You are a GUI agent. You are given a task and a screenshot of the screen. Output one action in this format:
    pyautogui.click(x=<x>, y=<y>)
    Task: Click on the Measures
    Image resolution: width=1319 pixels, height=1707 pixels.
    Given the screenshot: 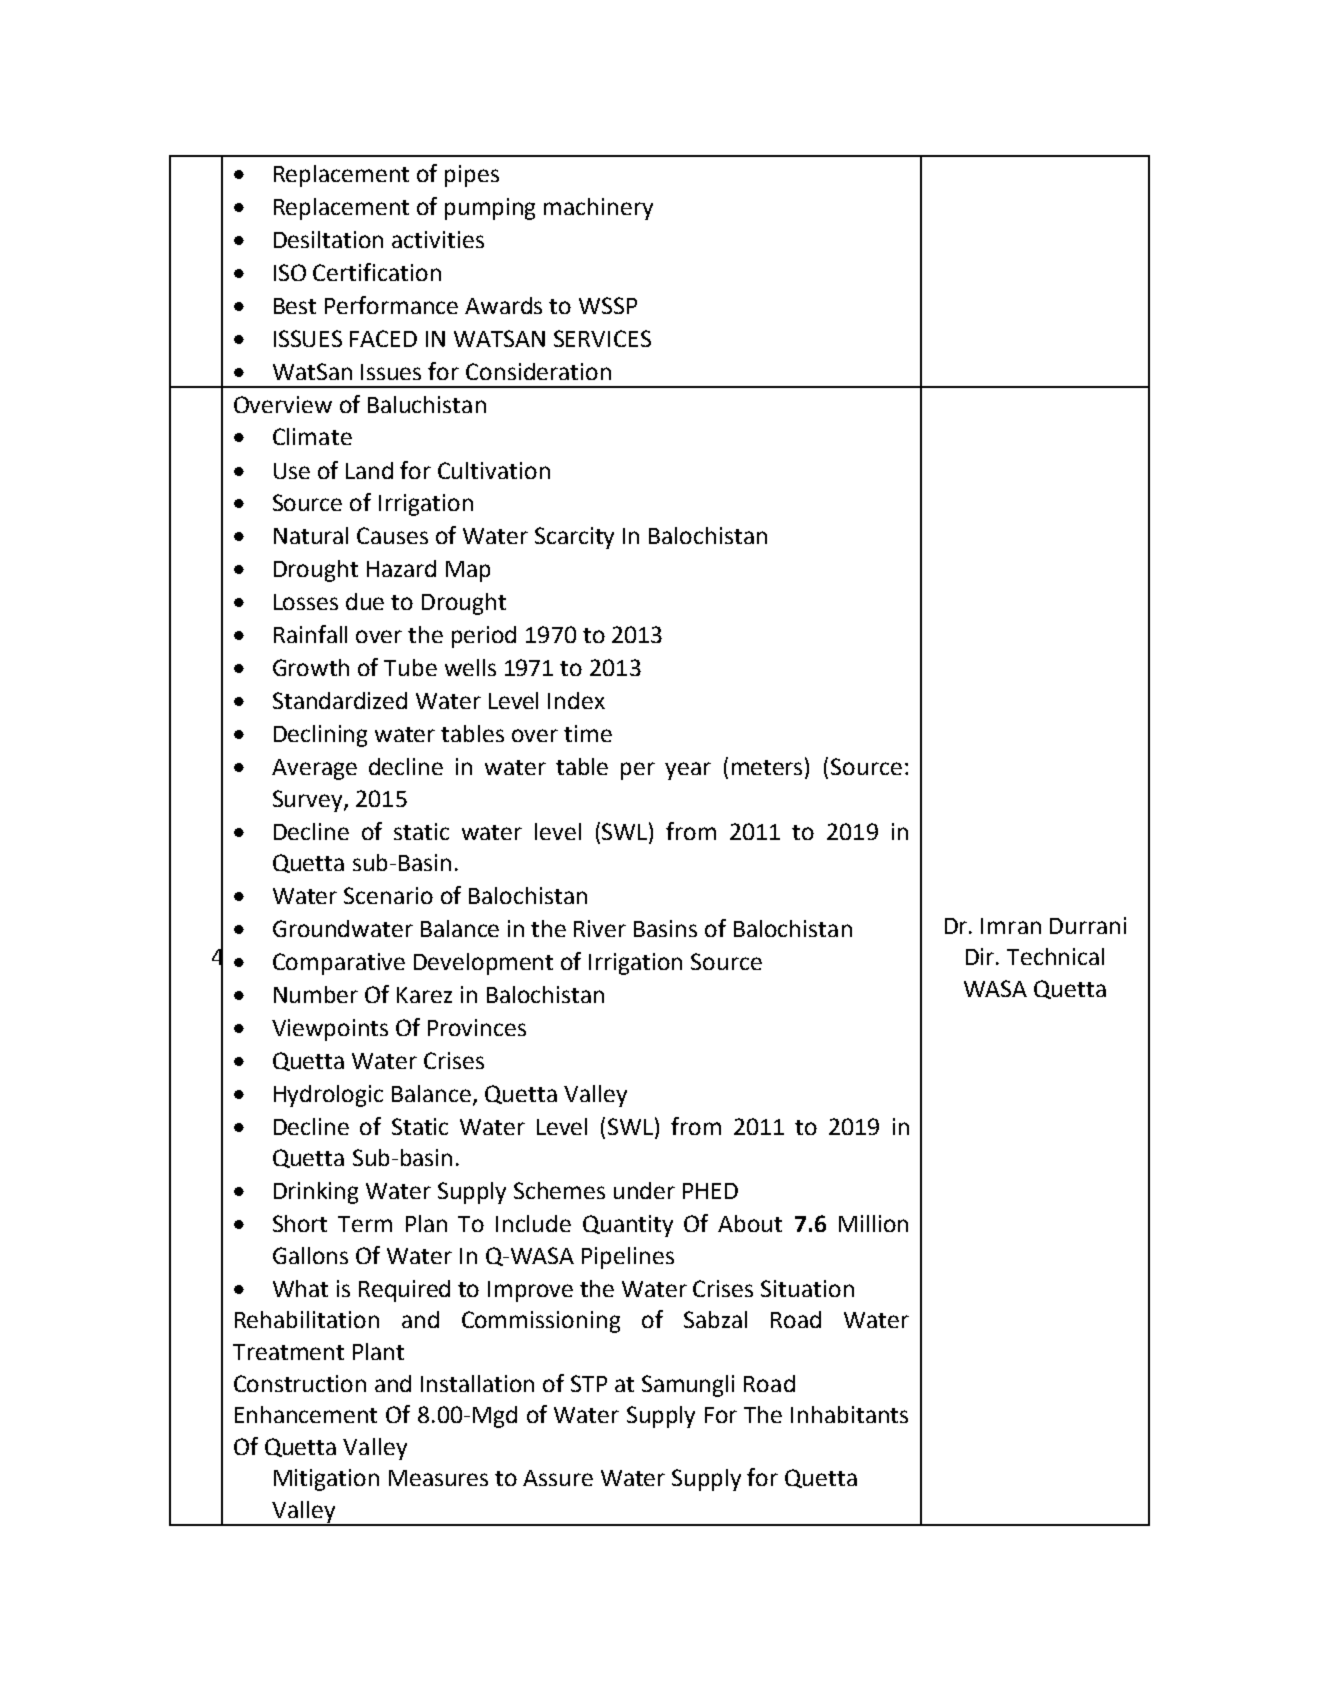 What is the action you would take?
    pyautogui.click(x=438, y=1478)
